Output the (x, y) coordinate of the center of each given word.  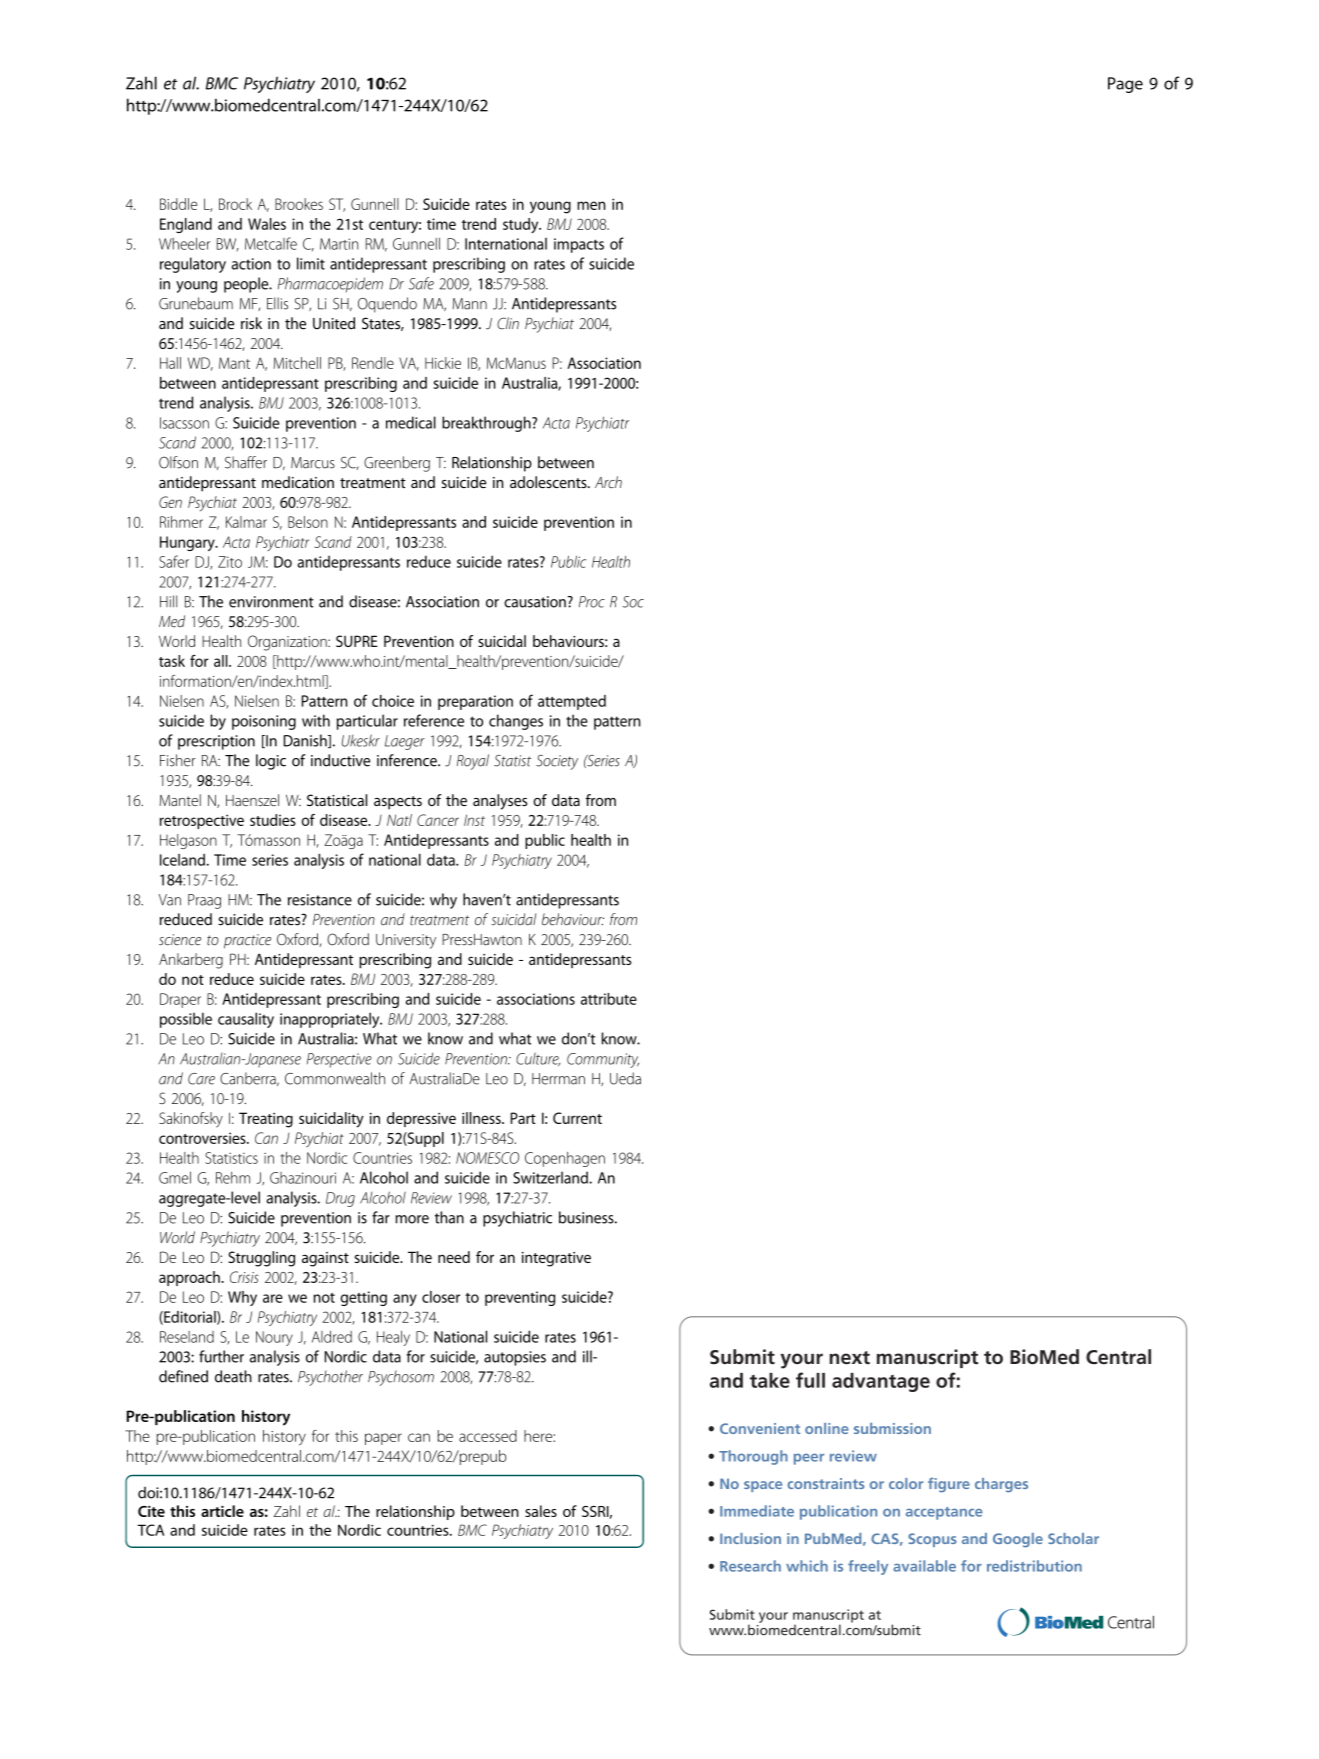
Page (1125, 85)
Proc (592, 602)
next (850, 1358)
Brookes (299, 204)
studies (273, 820)
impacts (579, 245)
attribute (609, 999)
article (222, 1511)
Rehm (233, 1177)
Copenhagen (565, 1159)
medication (298, 482)
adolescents (549, 482)
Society (557, 762)
